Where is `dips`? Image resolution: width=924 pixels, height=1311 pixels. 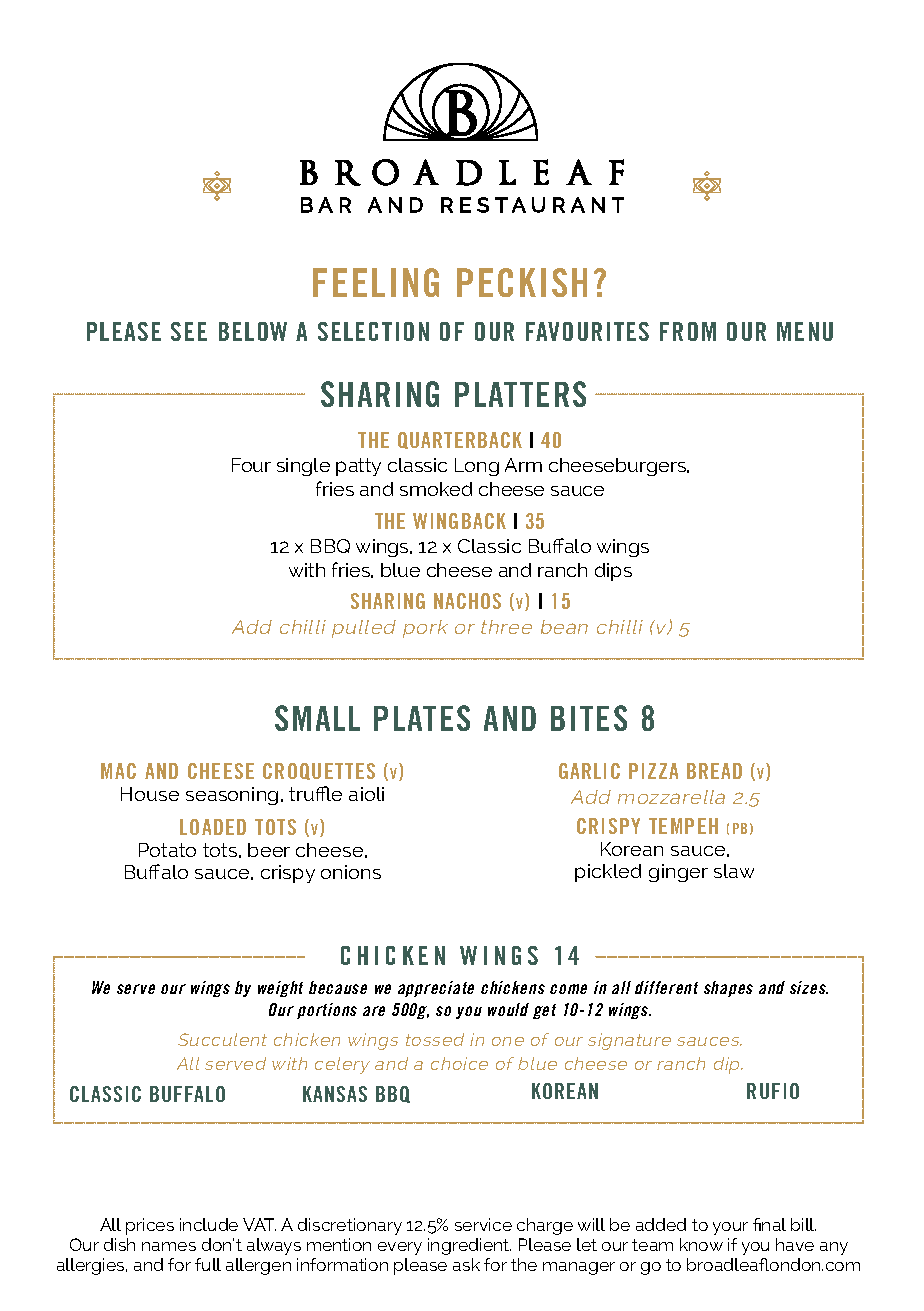
dips is located at coordinates (613, 572).
